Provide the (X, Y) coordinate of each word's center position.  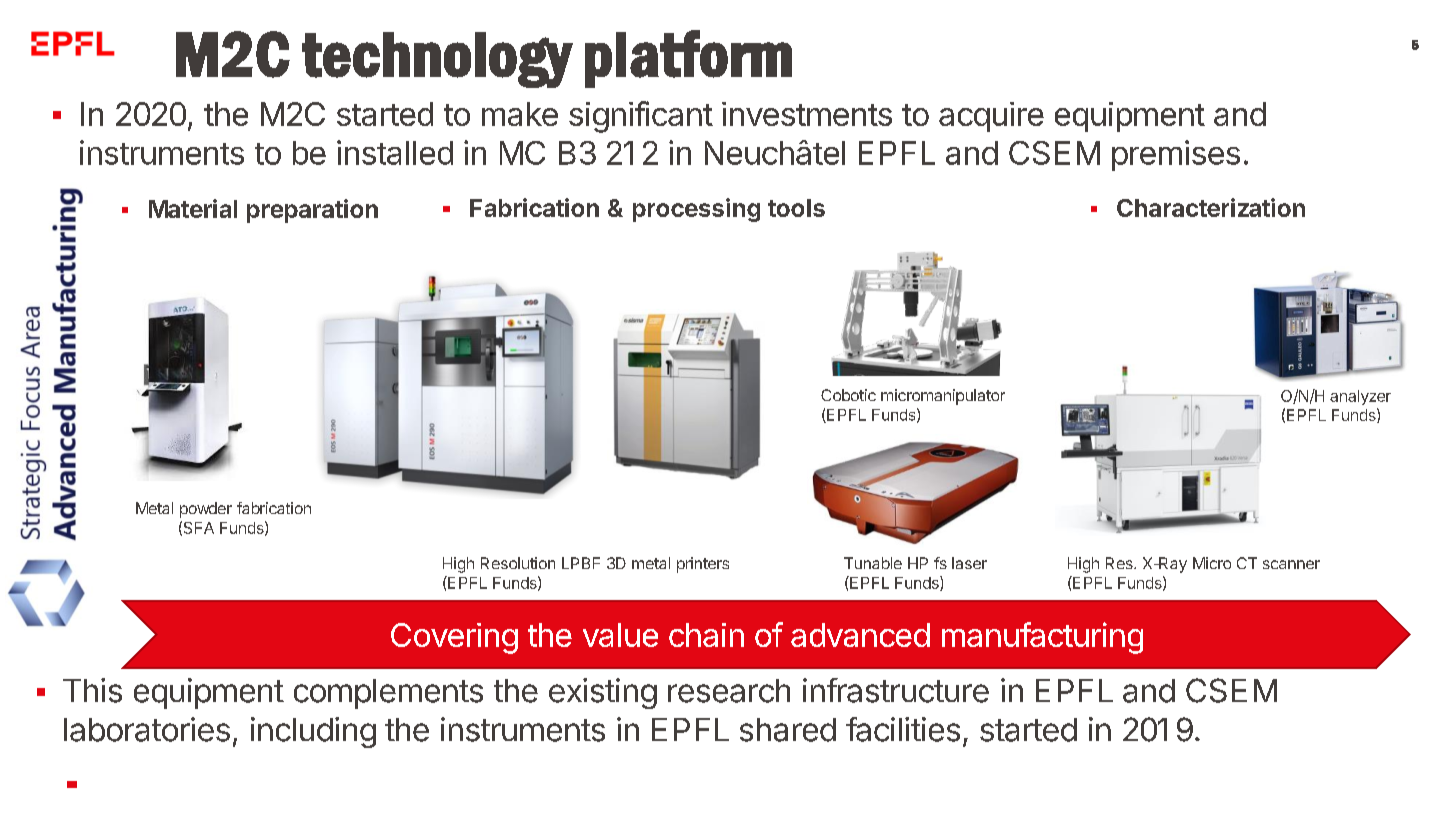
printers (703, 565)
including (313, 732)
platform (688, 59)
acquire (991, 117)
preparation (312, 211)
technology (437, 60)
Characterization (1211, 207)
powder (206, 510)
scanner (1291, 564)
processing (696, 210)
